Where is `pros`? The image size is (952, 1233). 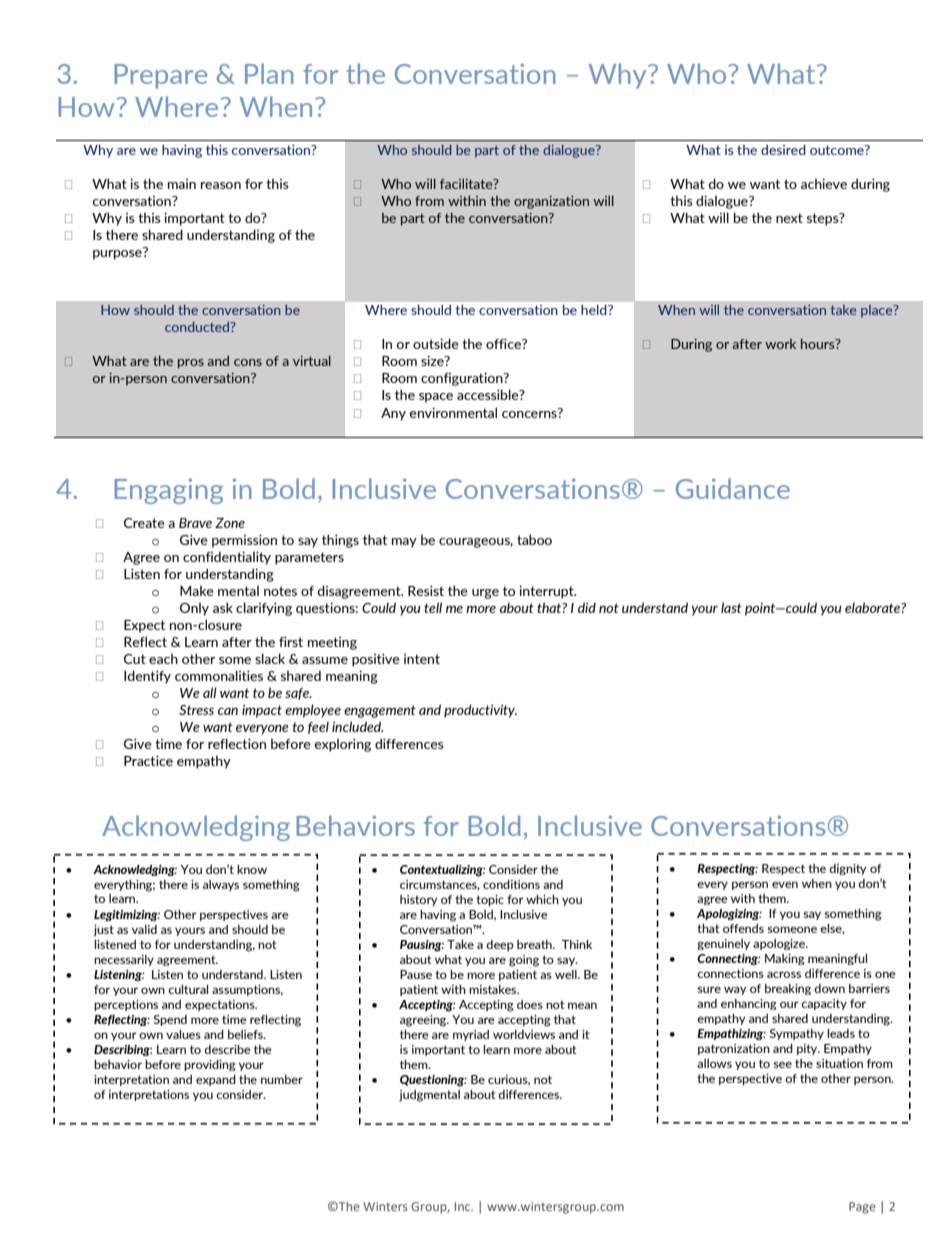 pros is located at coordinates (191, 364).
